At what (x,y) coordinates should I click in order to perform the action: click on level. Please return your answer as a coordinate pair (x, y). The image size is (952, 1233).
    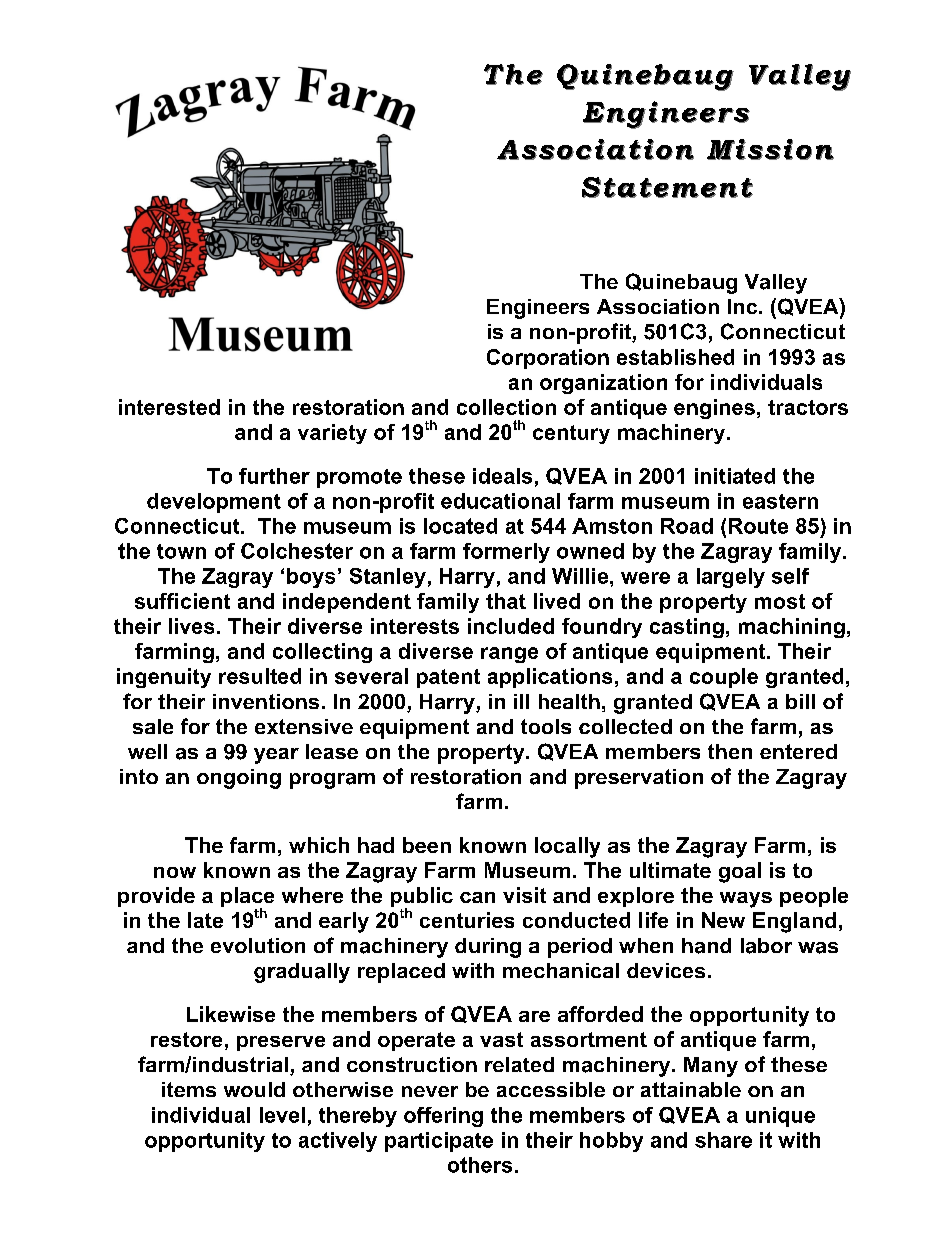
    Looking at the image, I should click on (282, 1115).
